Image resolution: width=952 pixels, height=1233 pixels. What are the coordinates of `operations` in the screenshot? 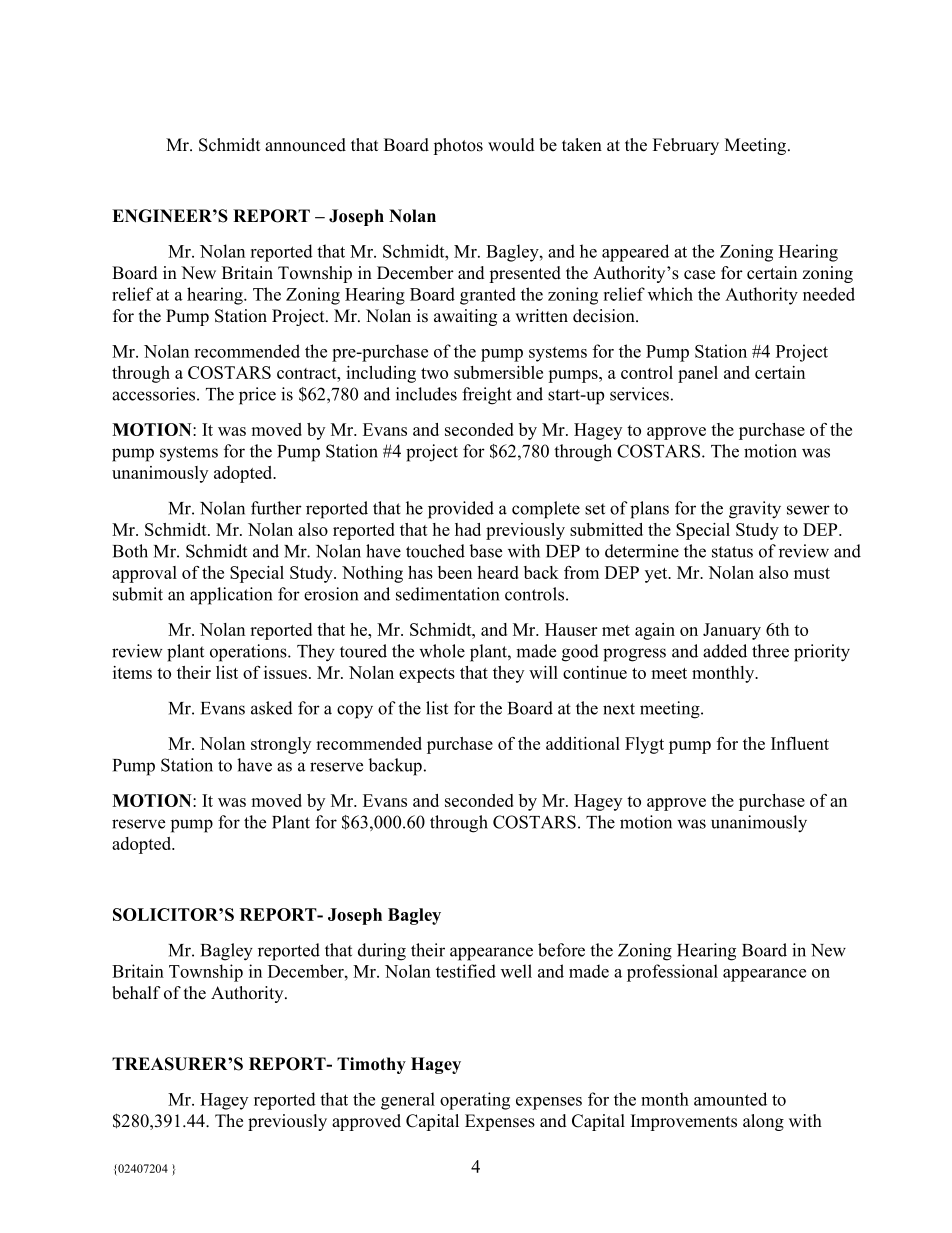 It's located at (249, 653).
